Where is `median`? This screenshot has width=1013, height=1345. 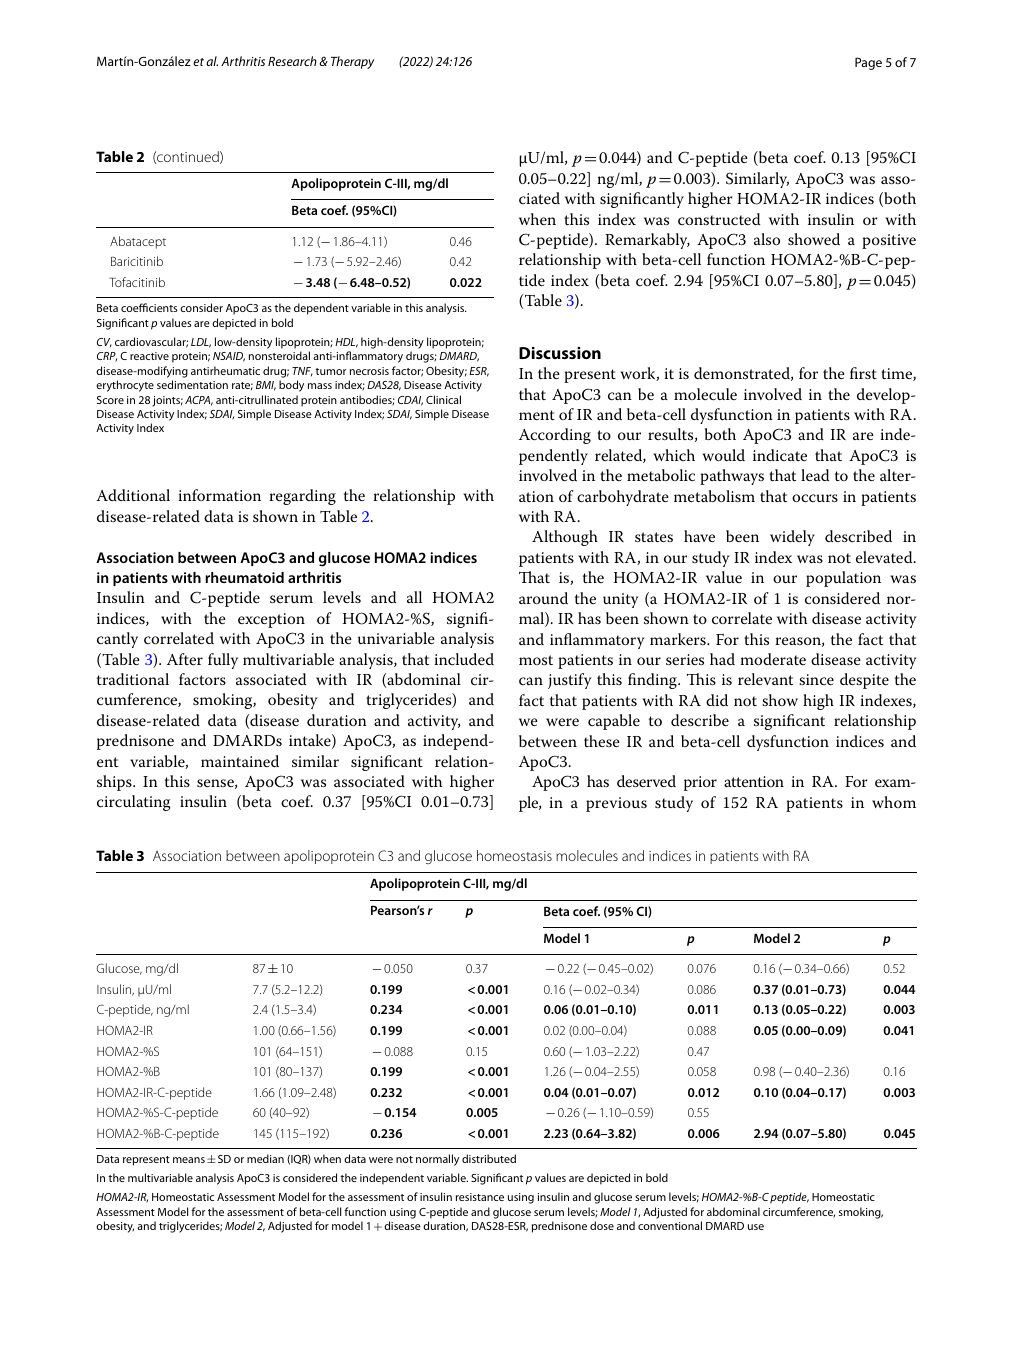
median is located at coordinates (265, 1158).
